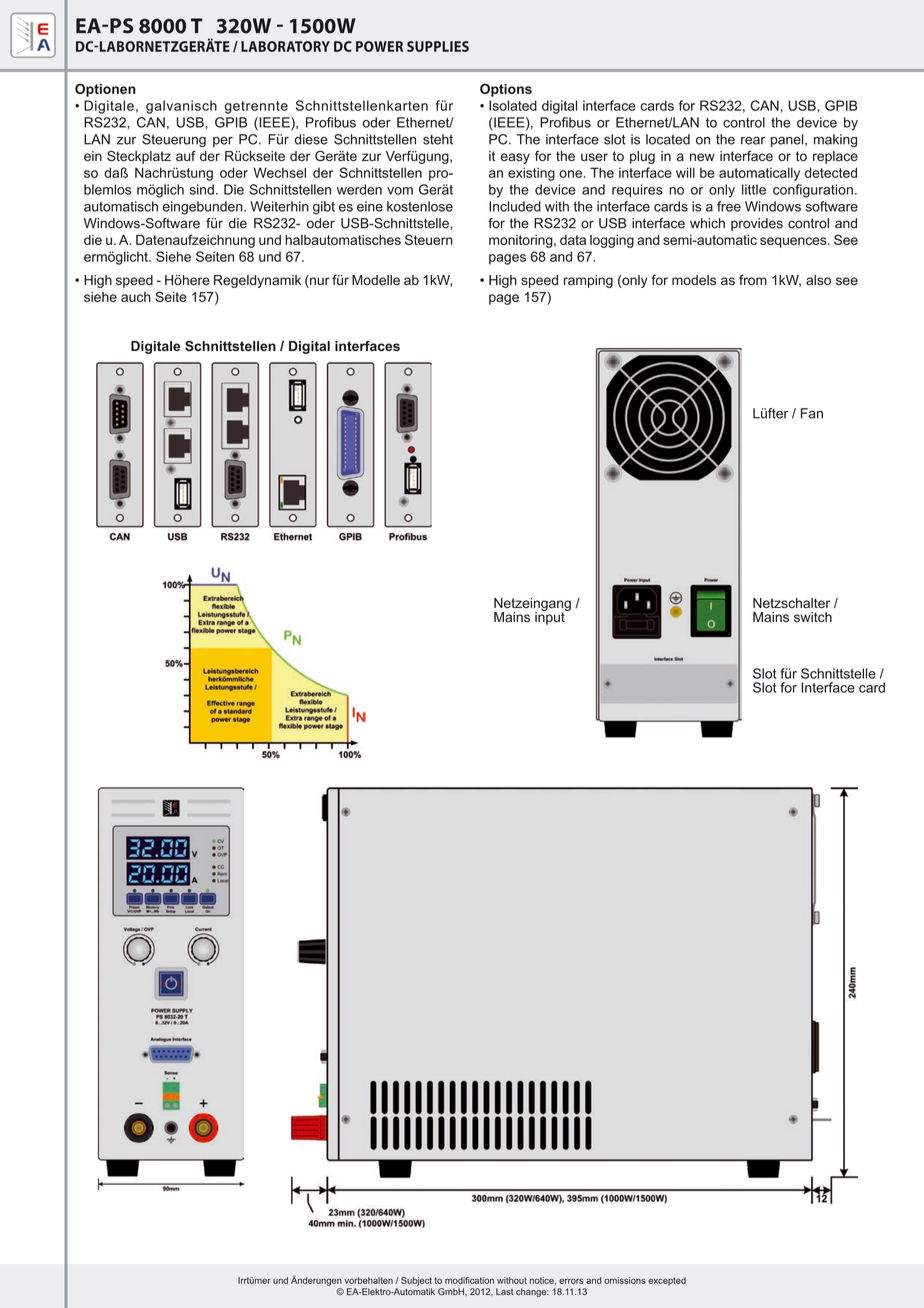 The height and width of the page is (1308, 924). Describe the element at coordinates (416, 1281) in the page. I see `Subject` at that location.
